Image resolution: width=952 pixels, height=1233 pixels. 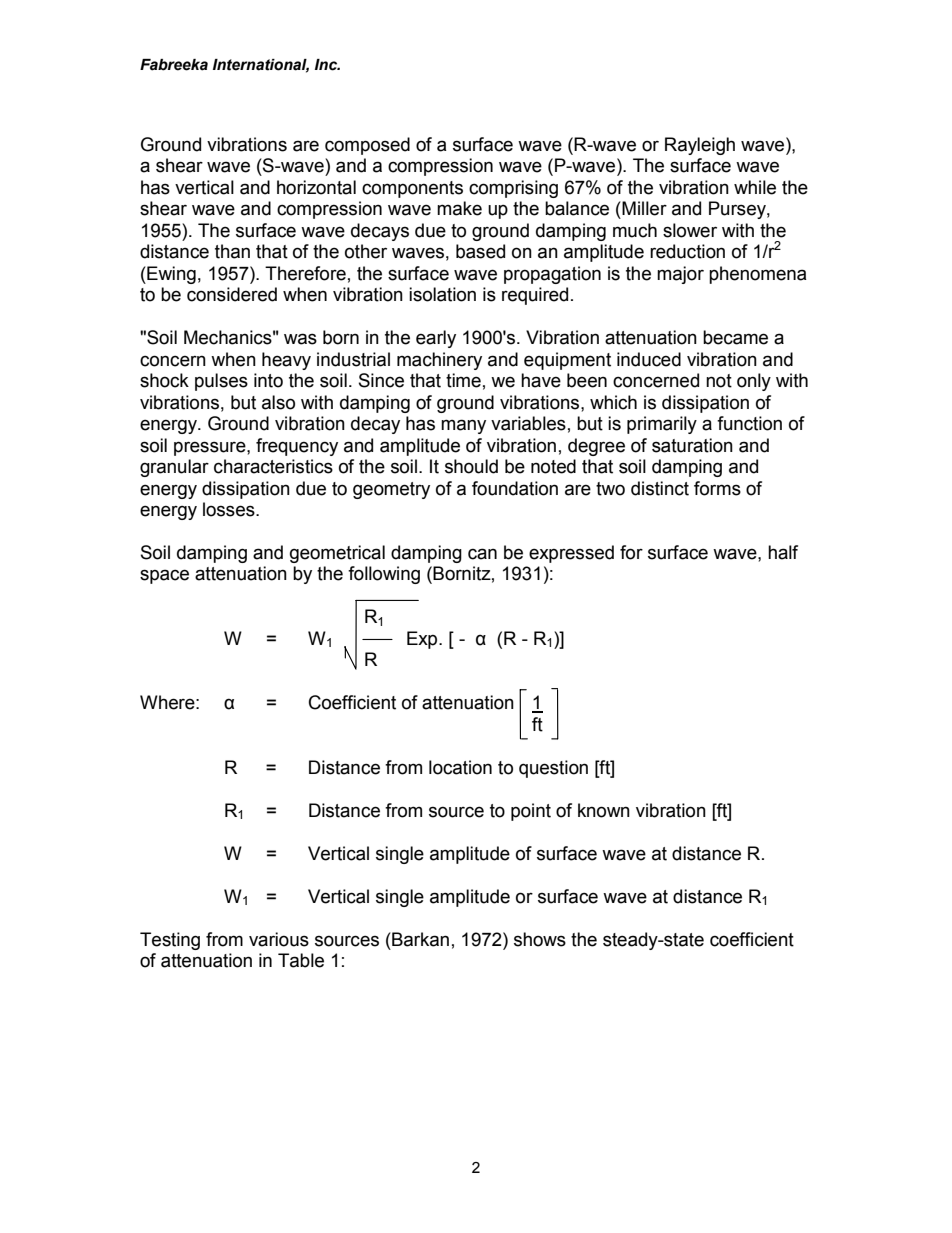 I want to click on shows, so click(x=540, y=939).
